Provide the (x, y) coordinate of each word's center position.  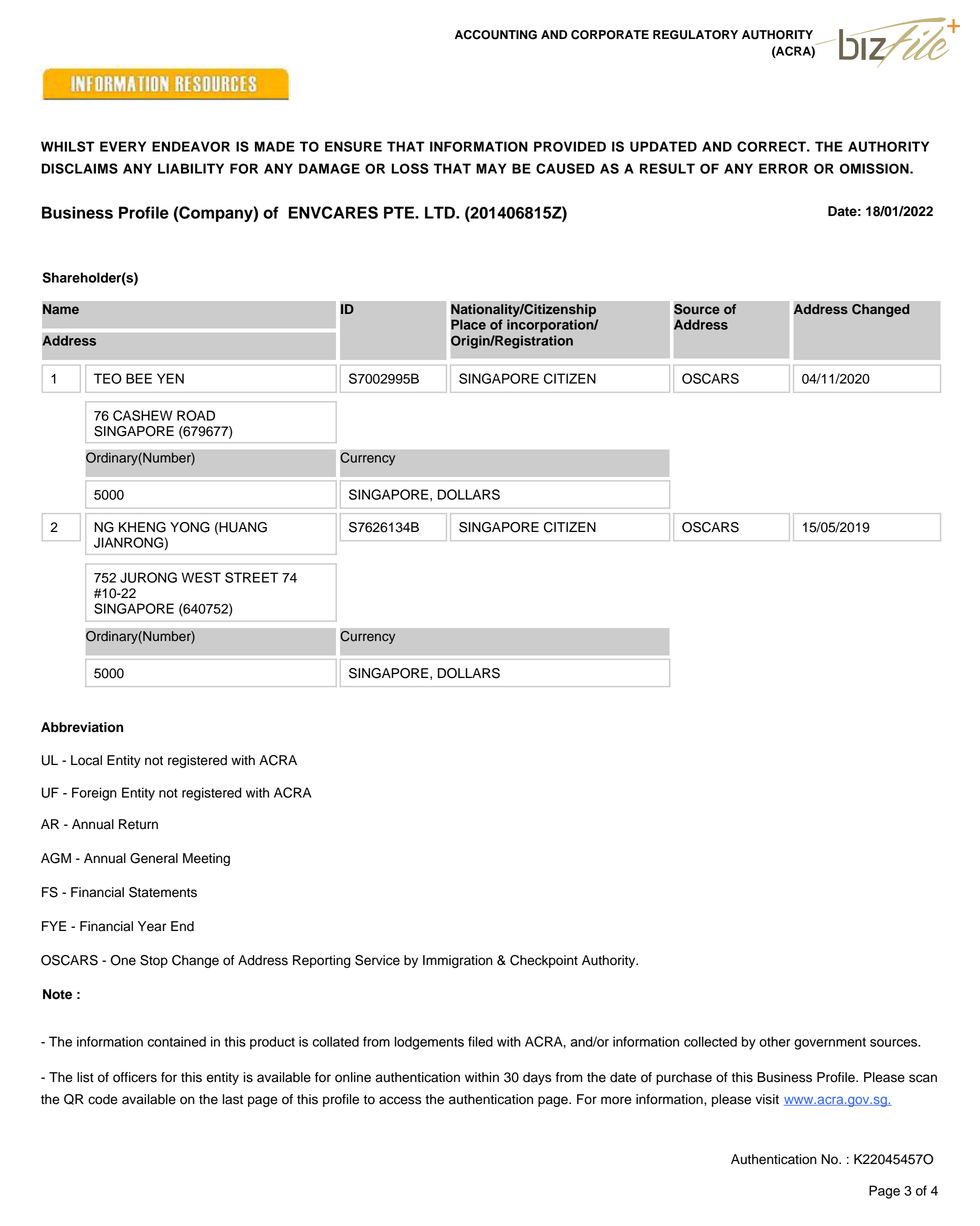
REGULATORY (695, 35)
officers (135, 1077)
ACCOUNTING (496, 35)
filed (480, 1041)
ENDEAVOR (191, 146)
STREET (251, 577)
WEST (201, 577)
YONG (190, 527)
